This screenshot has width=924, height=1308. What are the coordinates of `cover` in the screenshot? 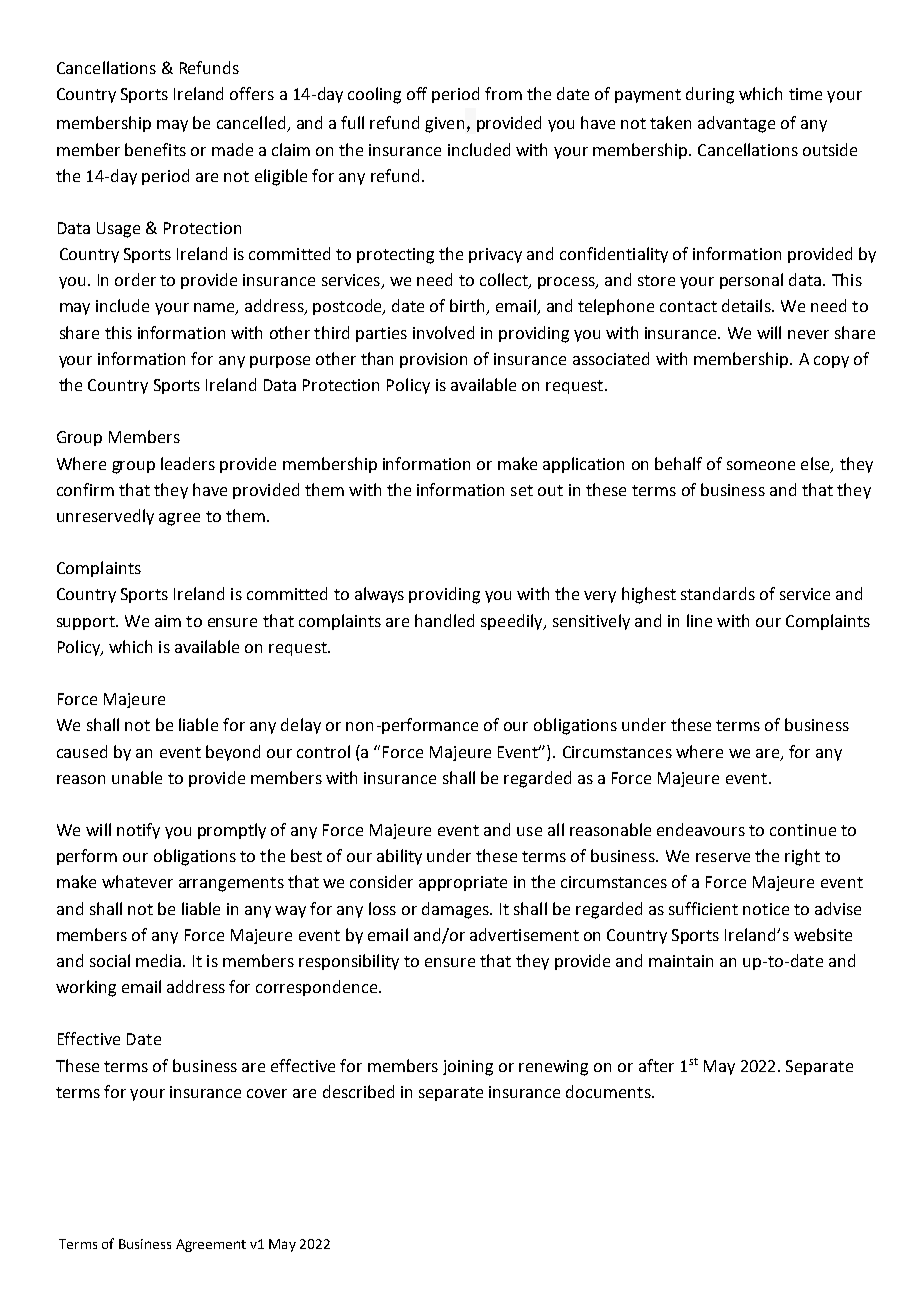 It's located at (267, 1093).
